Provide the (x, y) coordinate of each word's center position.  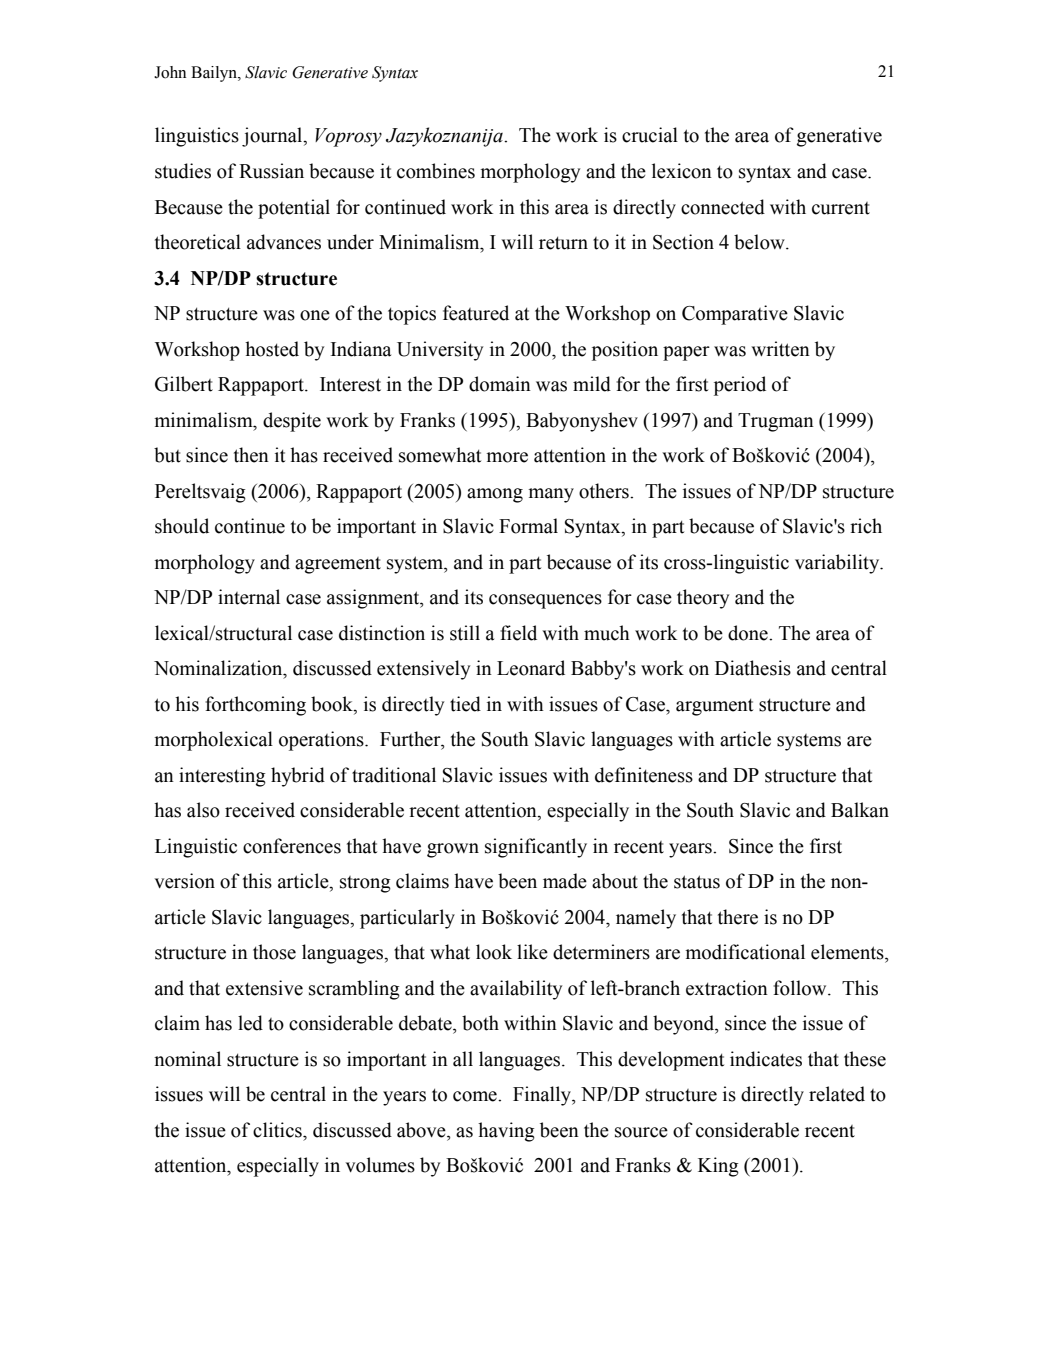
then (251, 455)
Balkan (860, 810)
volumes (380, 1165)
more (507, 457)
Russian (271, 171)
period (740, 386)
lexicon (682, 171)
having (506, 1132)
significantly (536, 848)
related (837, 1094)
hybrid (298, 777)
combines (436, 171)
